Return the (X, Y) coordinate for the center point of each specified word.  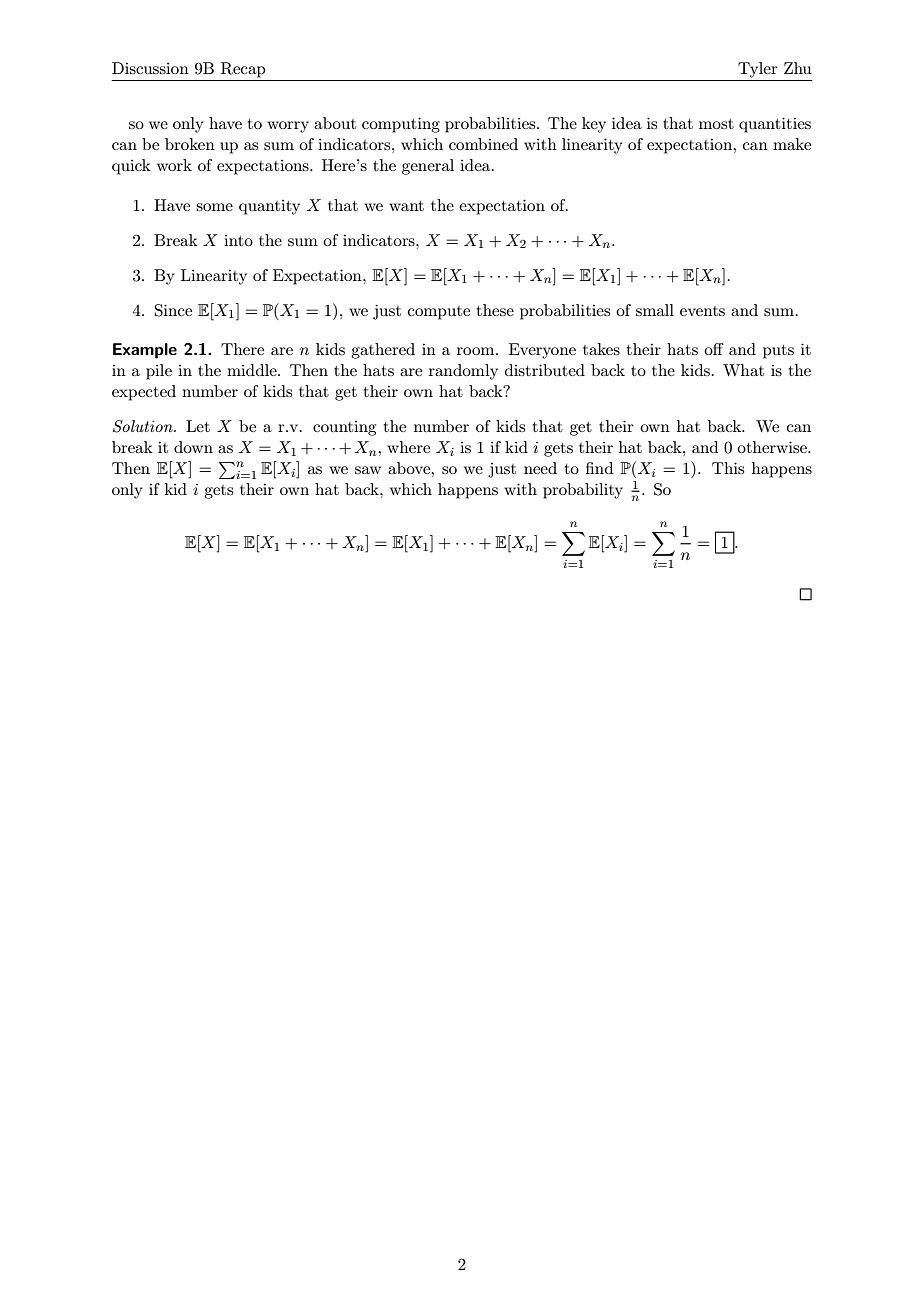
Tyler (757, 70)
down (193, 447)
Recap (243, 70)
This (728, 468)
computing (401, 125)
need (540, 468)
